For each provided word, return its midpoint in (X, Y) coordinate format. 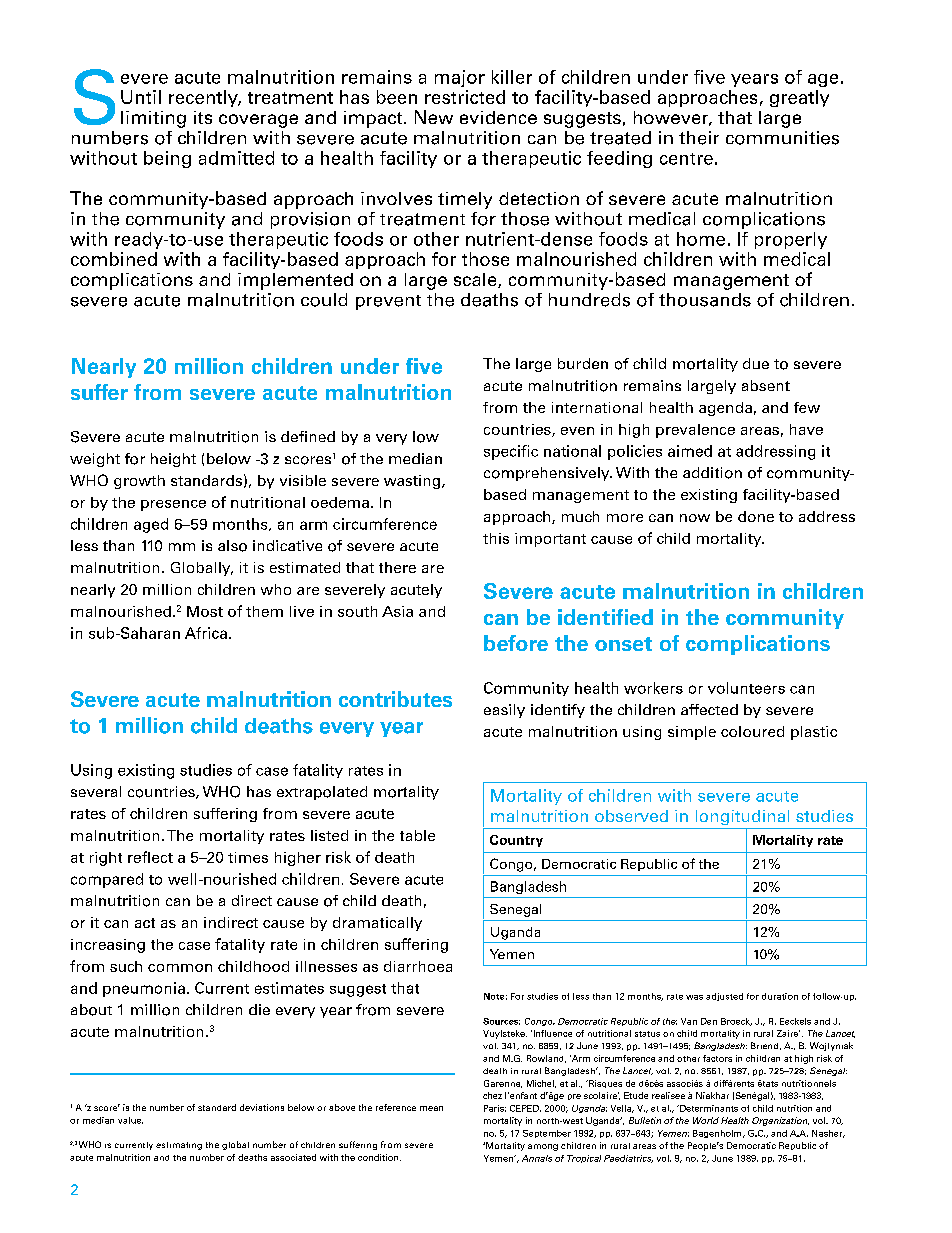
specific (511, 452)
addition (712, 473)
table (417, 835)
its (203, 117)
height (173, 460)
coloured (752, 731)
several (96, 791)
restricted (465, 97)
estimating (179, 1146)
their (699, 138)
